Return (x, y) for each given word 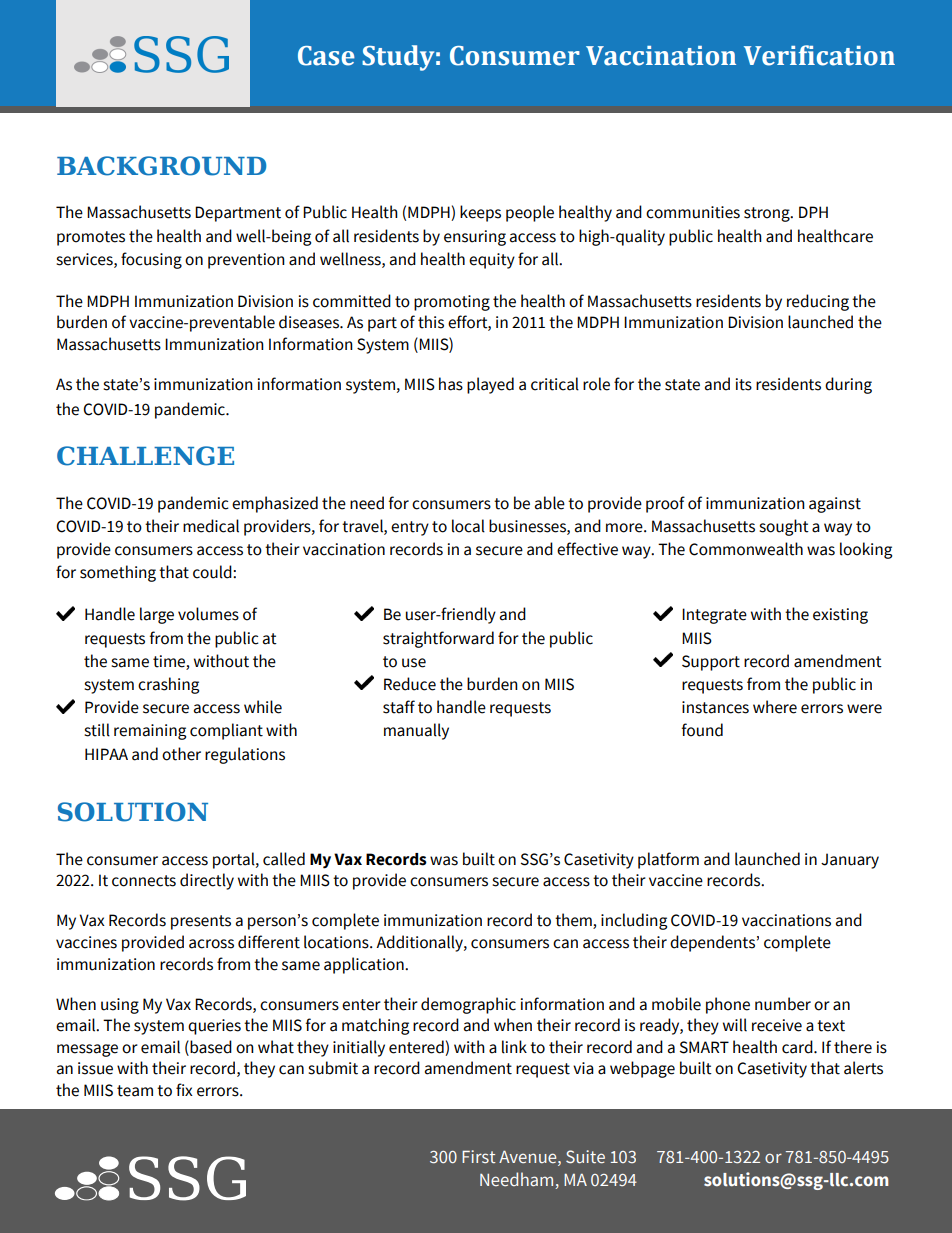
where (775, 707)
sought (784, 527)
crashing (168, 685)
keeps (480, 213)
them (574, 921)
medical (211, 526)
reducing (818, 302)
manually (416, 731)
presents (201, 922)
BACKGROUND (161, 166)
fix (184, 1089)
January (850, 861)
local (468, 526)
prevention (246, 261)
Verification (819, 55)
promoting (452, 303)
